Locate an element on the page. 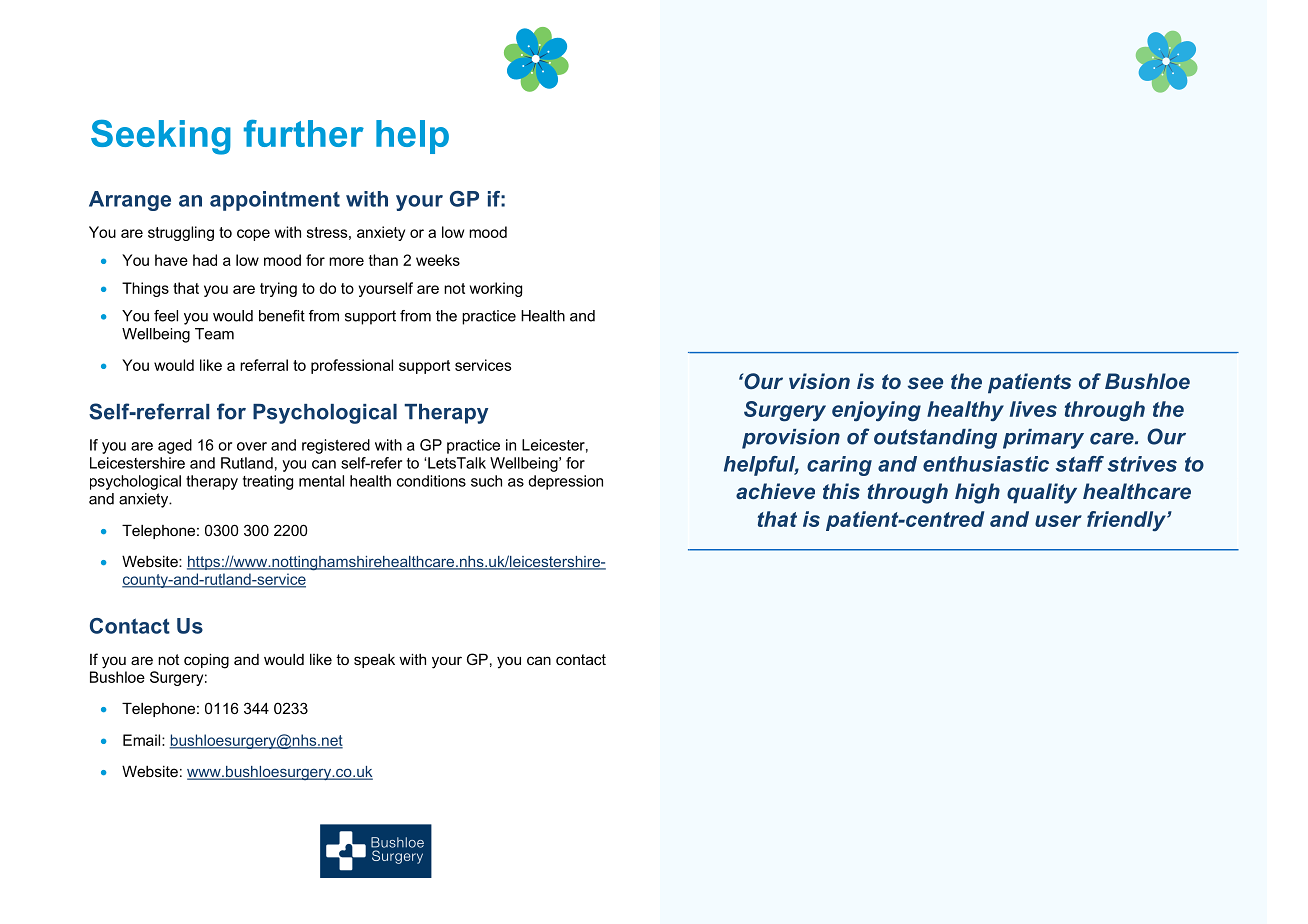 This document has height=924, width=1308. trying is located at coordinates (278, 289).
